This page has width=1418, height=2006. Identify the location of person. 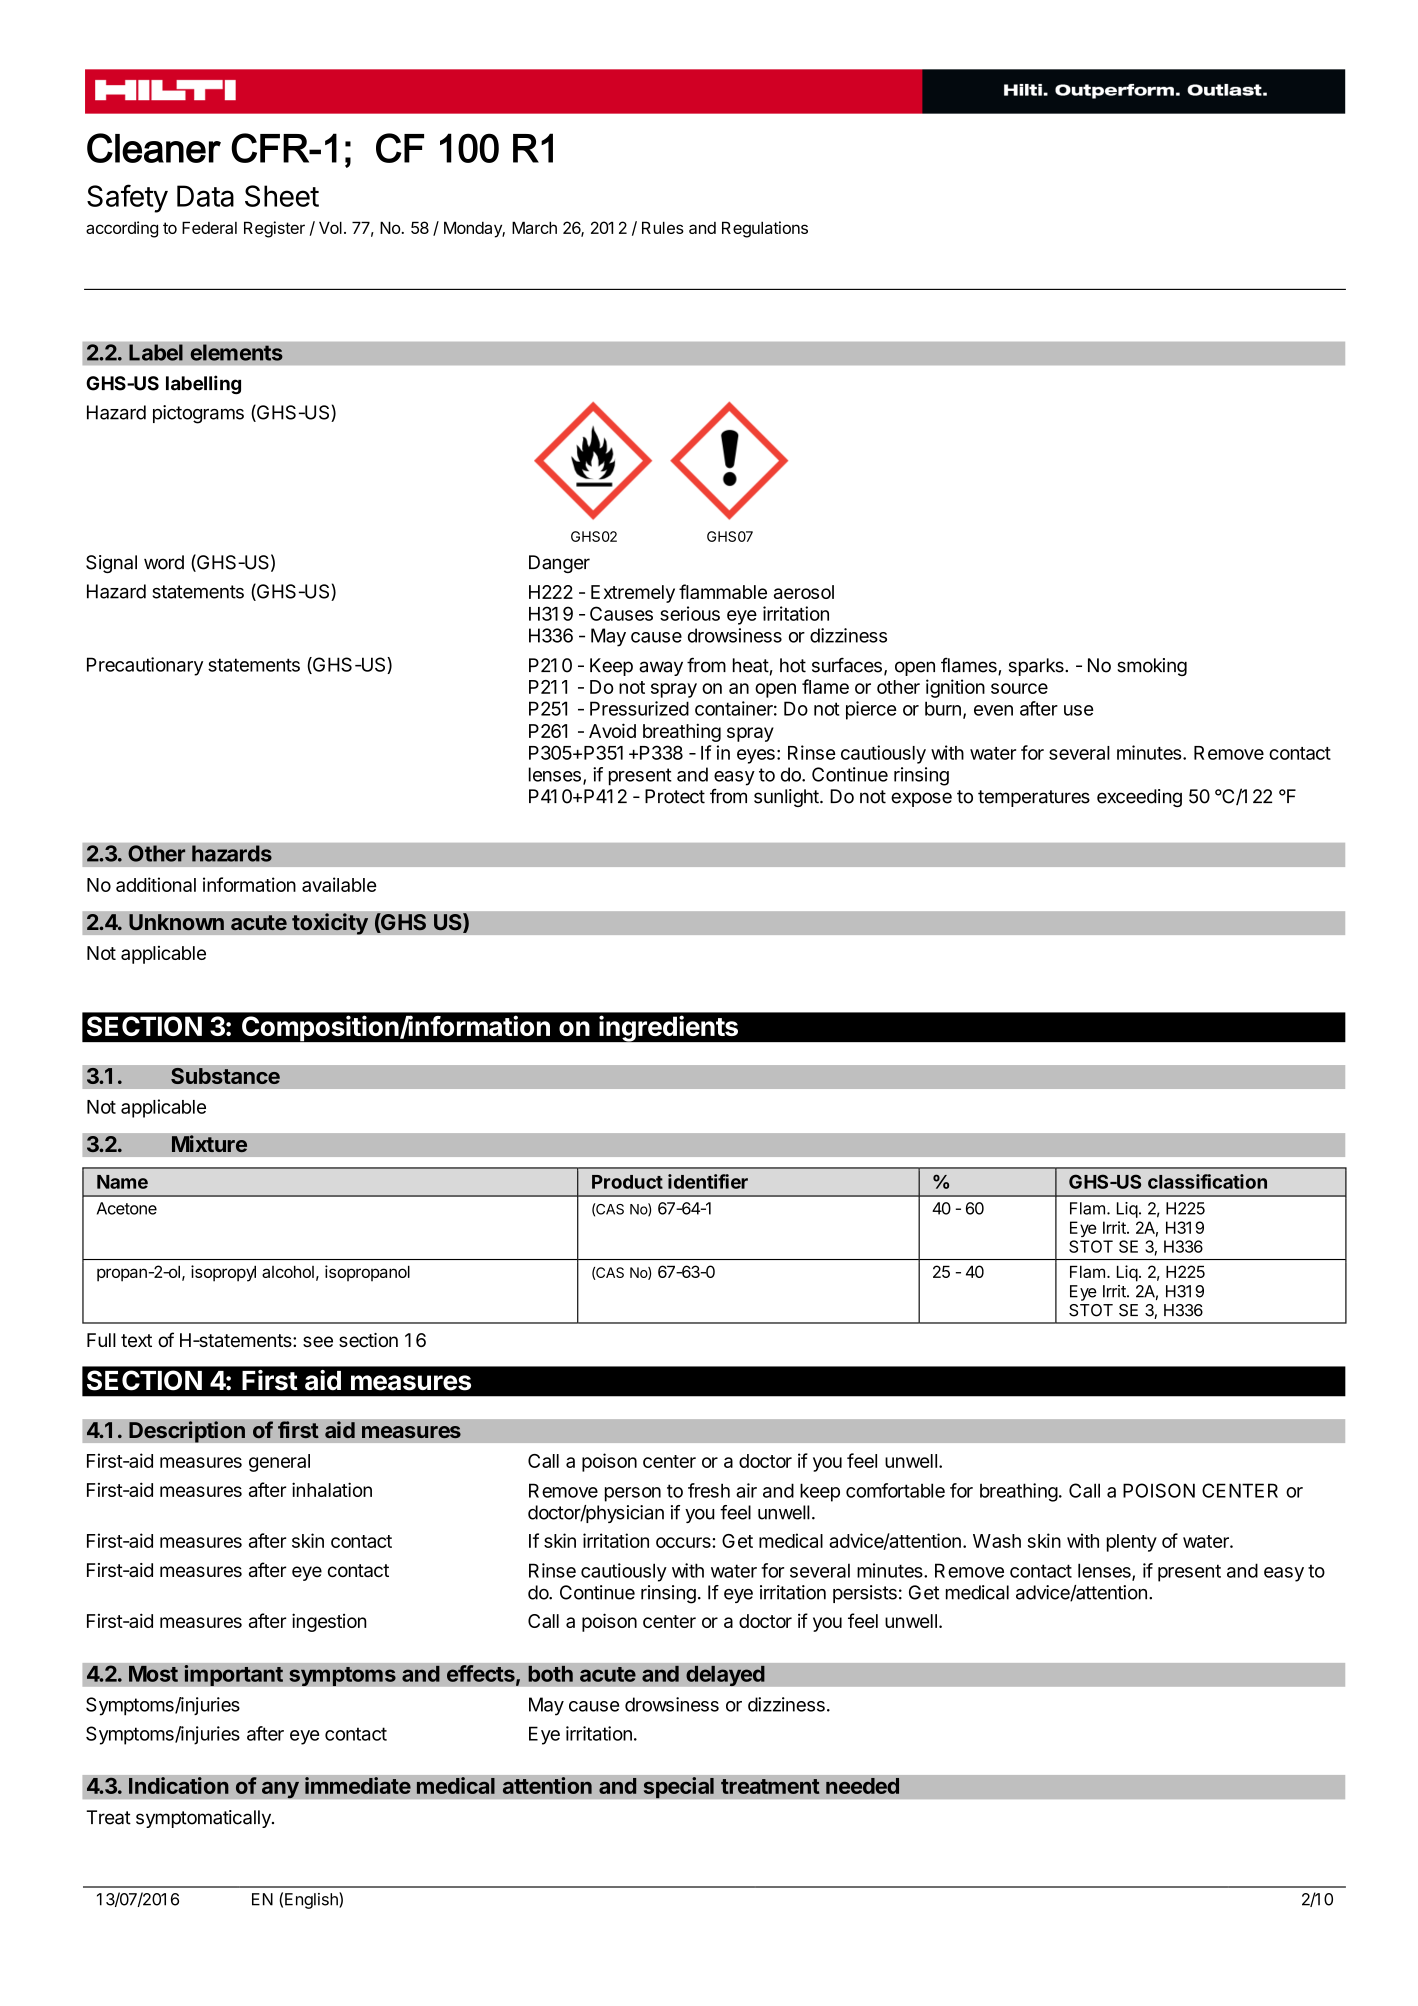
(633, 1494).
